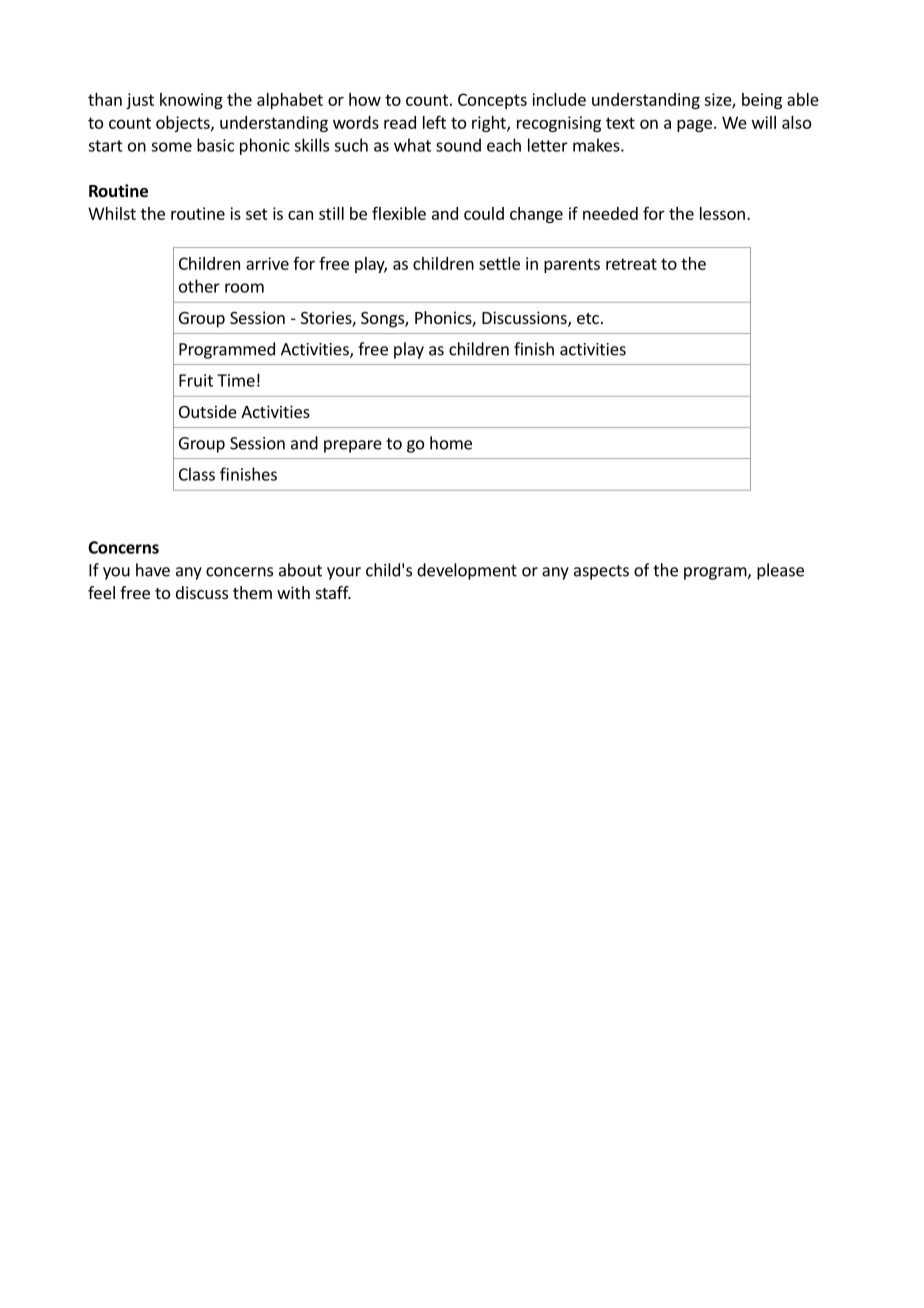  Describe the element at coordinates (467, 571) in the screenshot. I see `development` at that location.
